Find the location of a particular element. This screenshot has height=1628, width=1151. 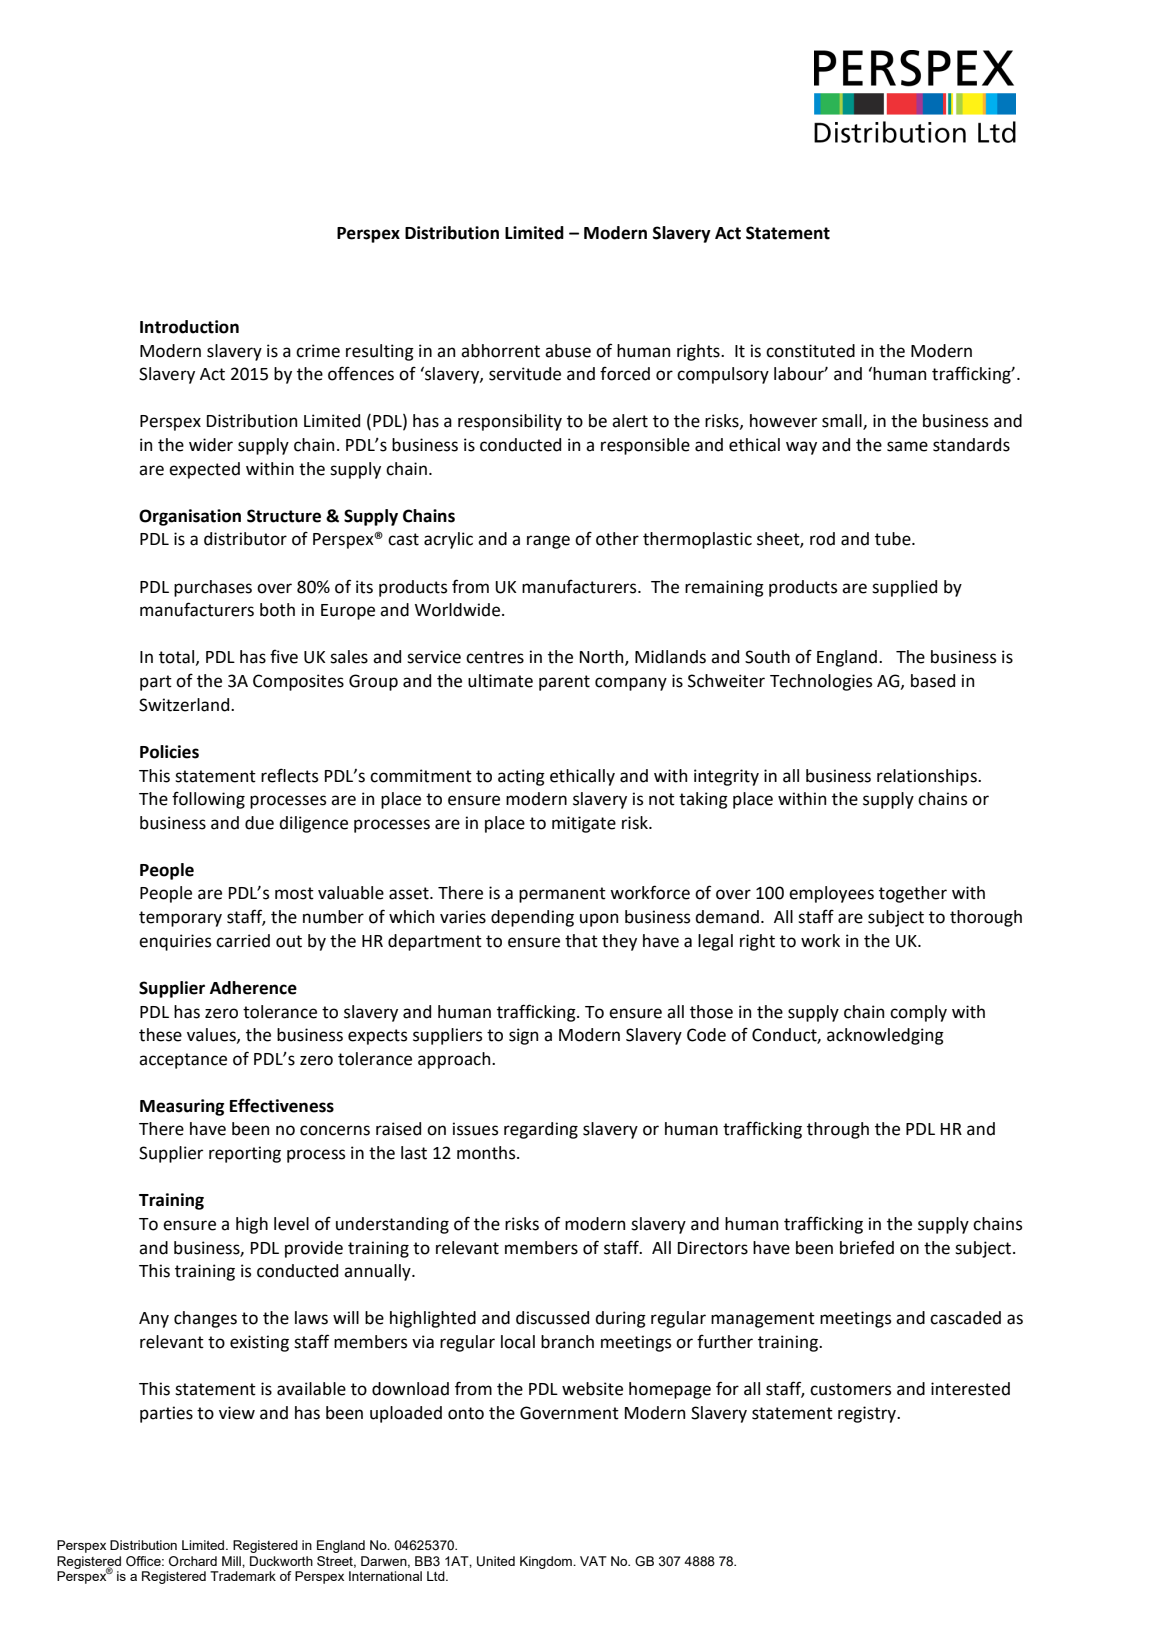

carried is located at coordinates (243, 941).
